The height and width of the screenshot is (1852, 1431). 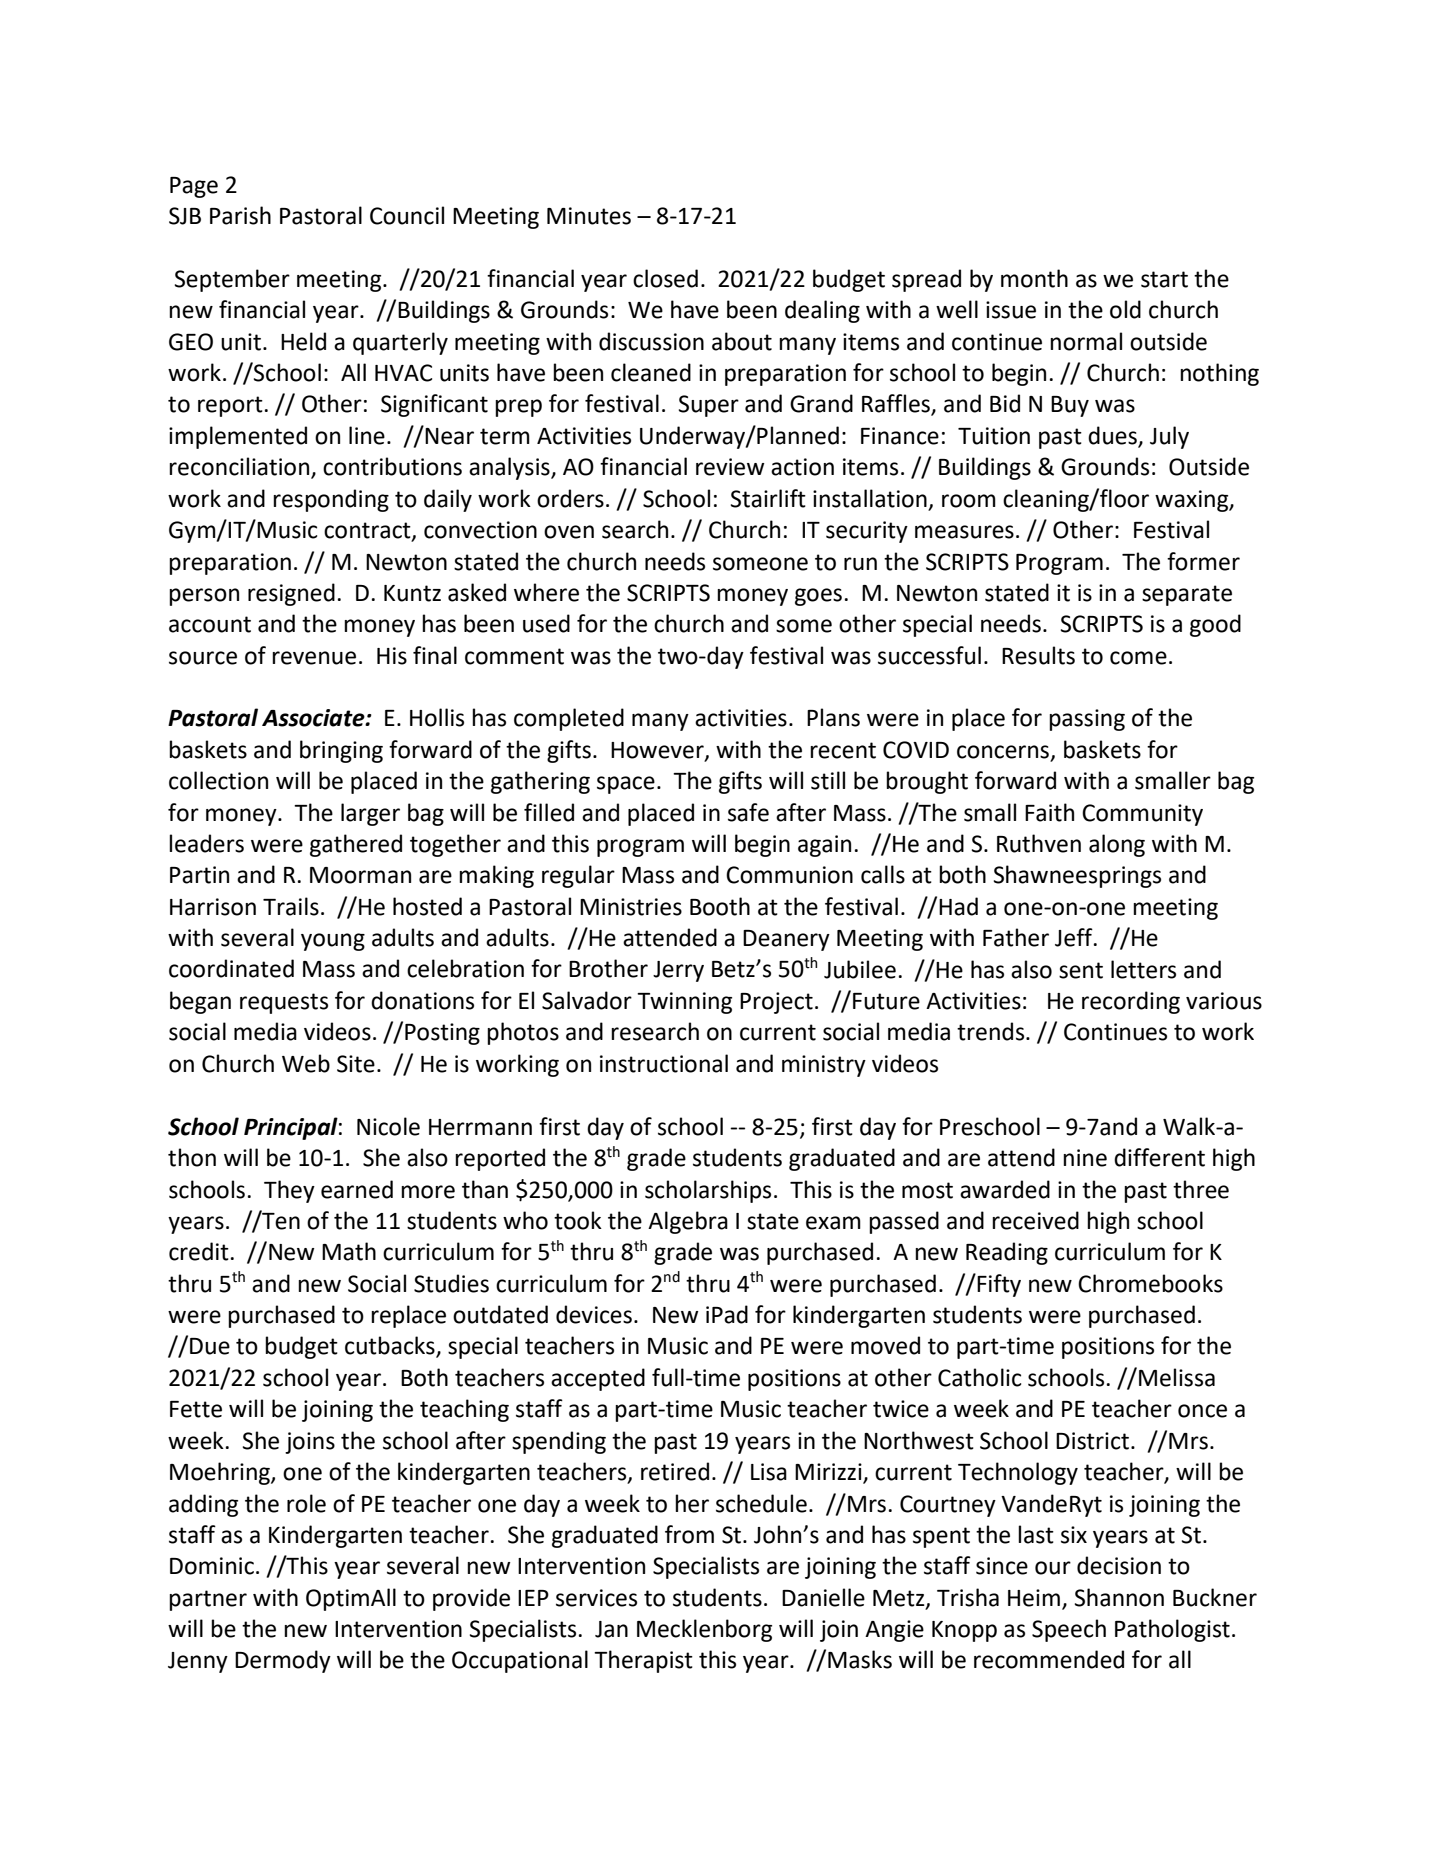 What do you see at coordinates (1075, 937) in the screenshot?
I see `Jeff` at bounding box center [1075, 937].
